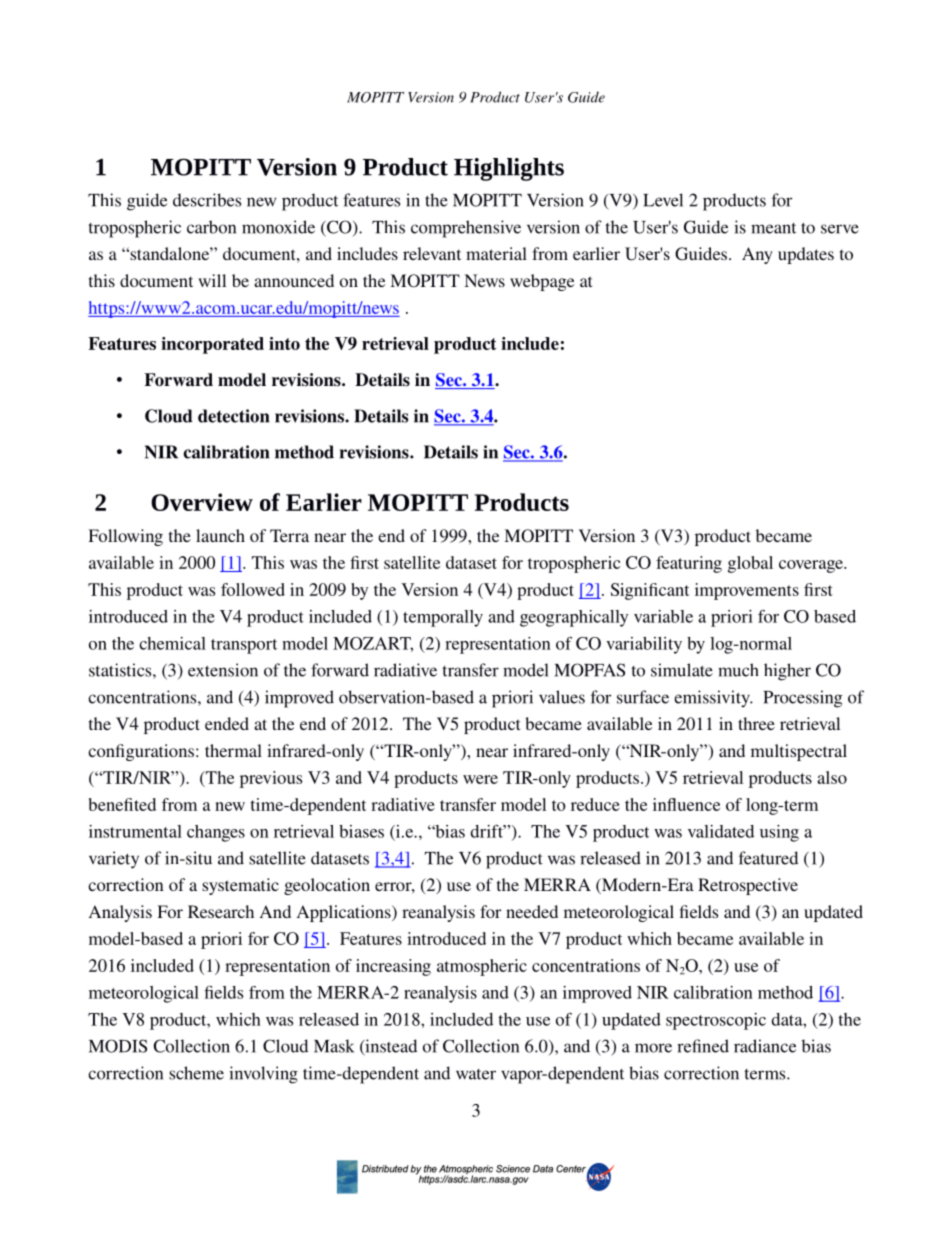 This image has width=952, height=1233. Describe the element at coordinates (443, 618) in the image. I see `temporally` at that location.
